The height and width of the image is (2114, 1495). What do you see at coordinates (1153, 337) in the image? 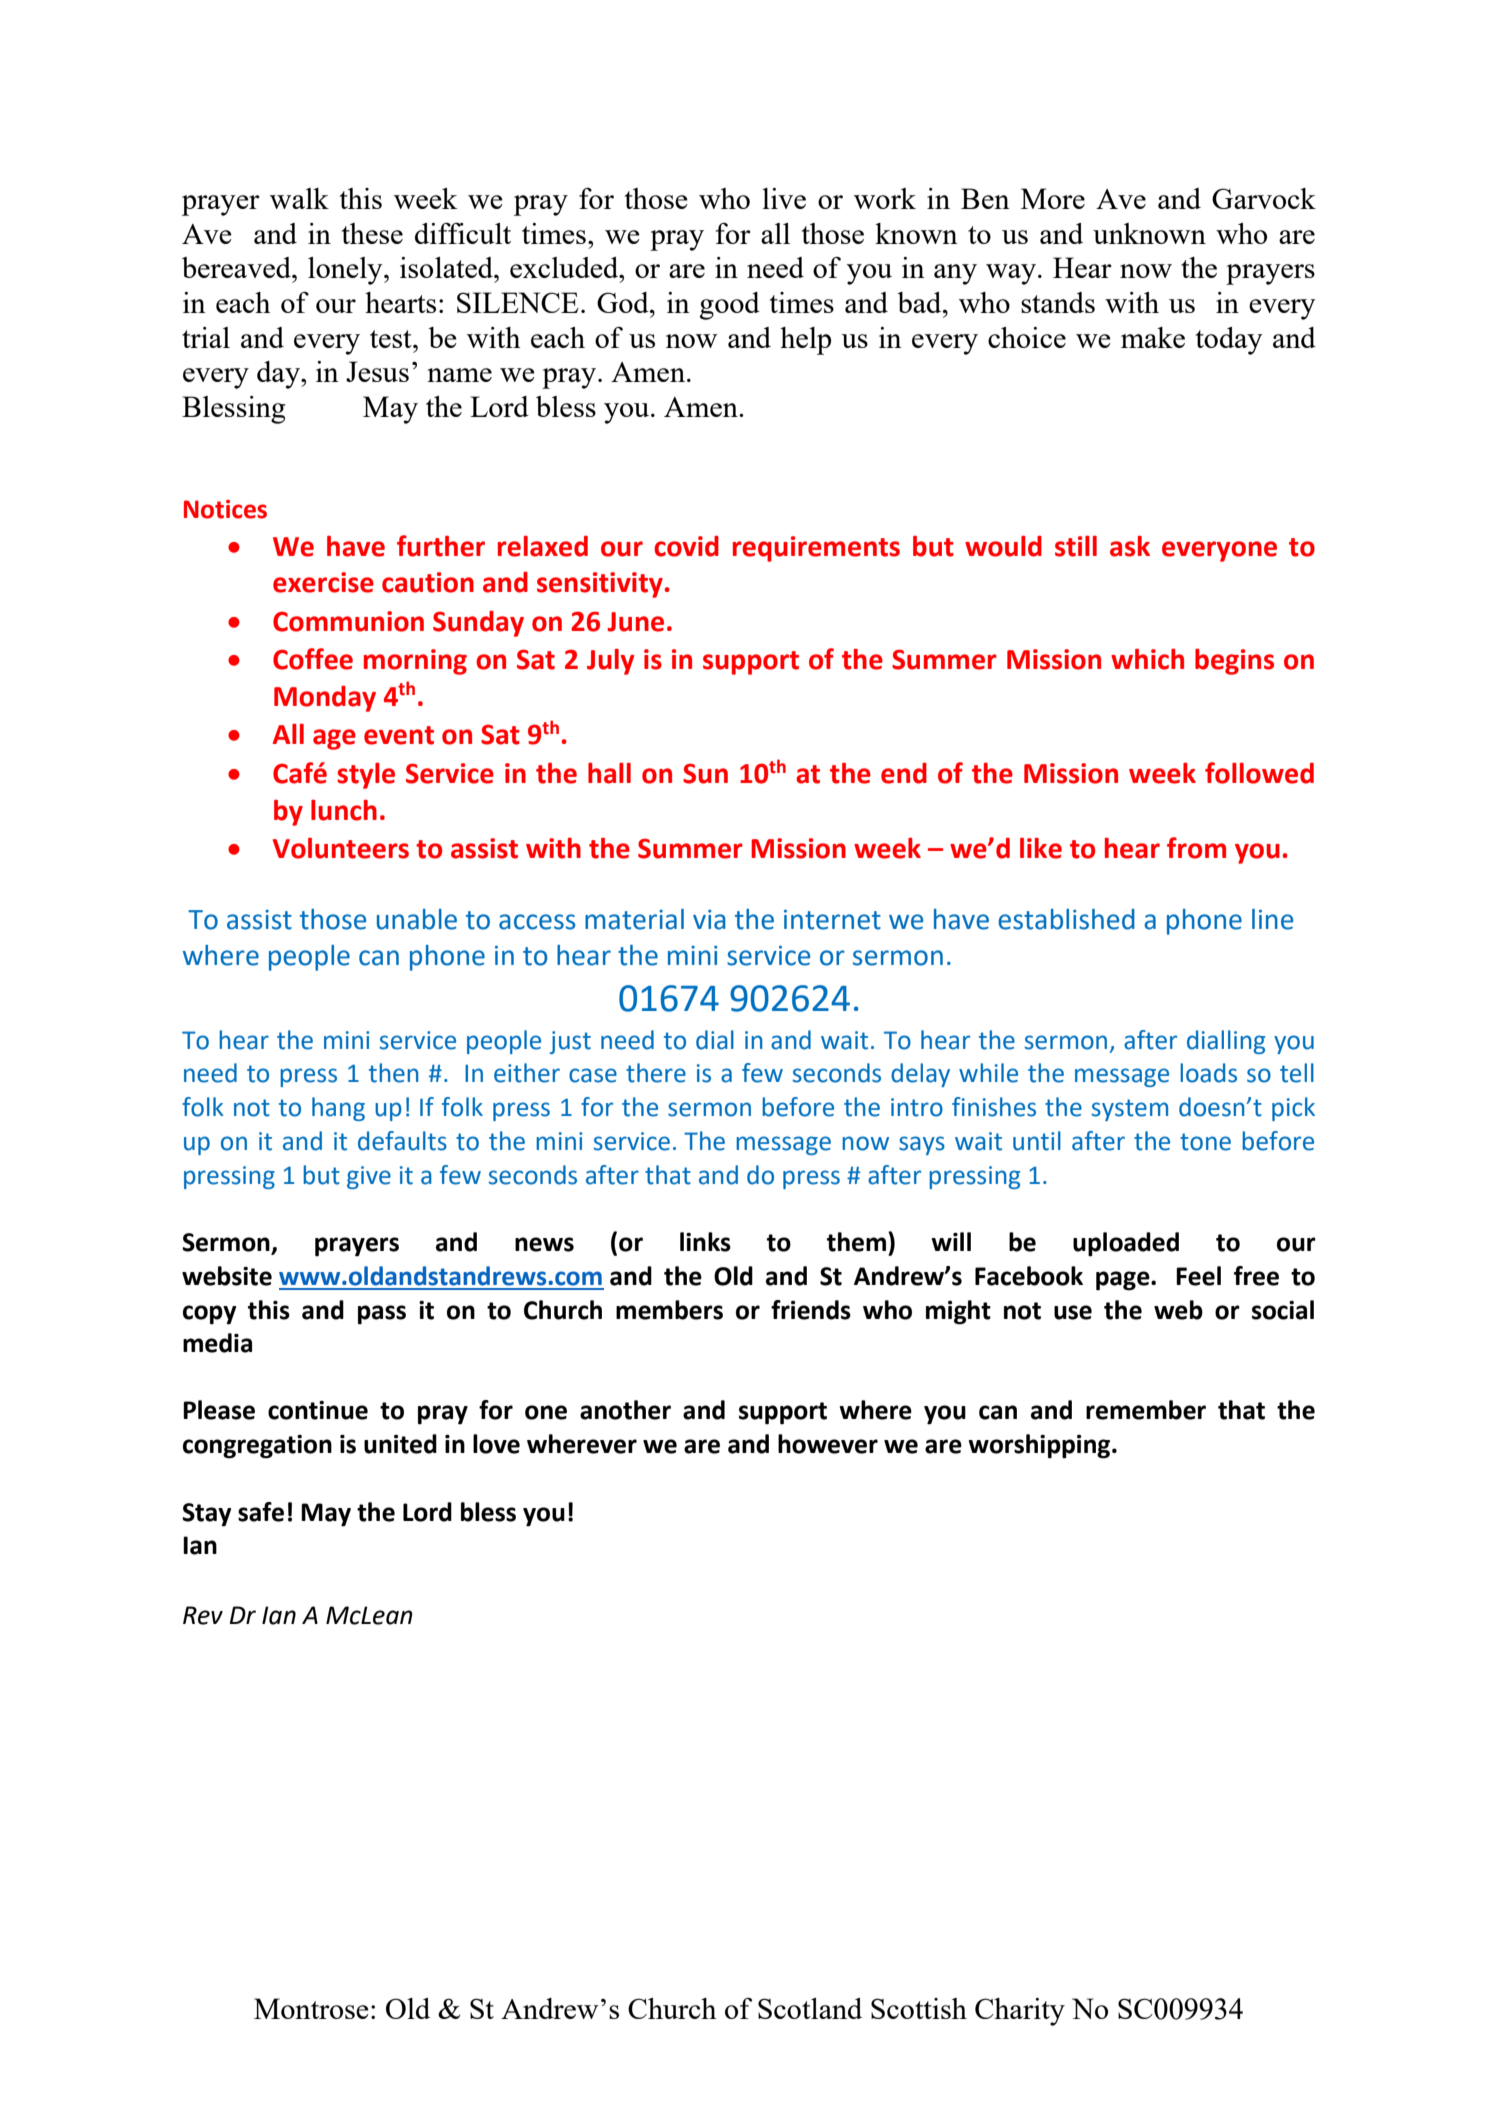
I see `make` at bounding box center [1153, 337].
